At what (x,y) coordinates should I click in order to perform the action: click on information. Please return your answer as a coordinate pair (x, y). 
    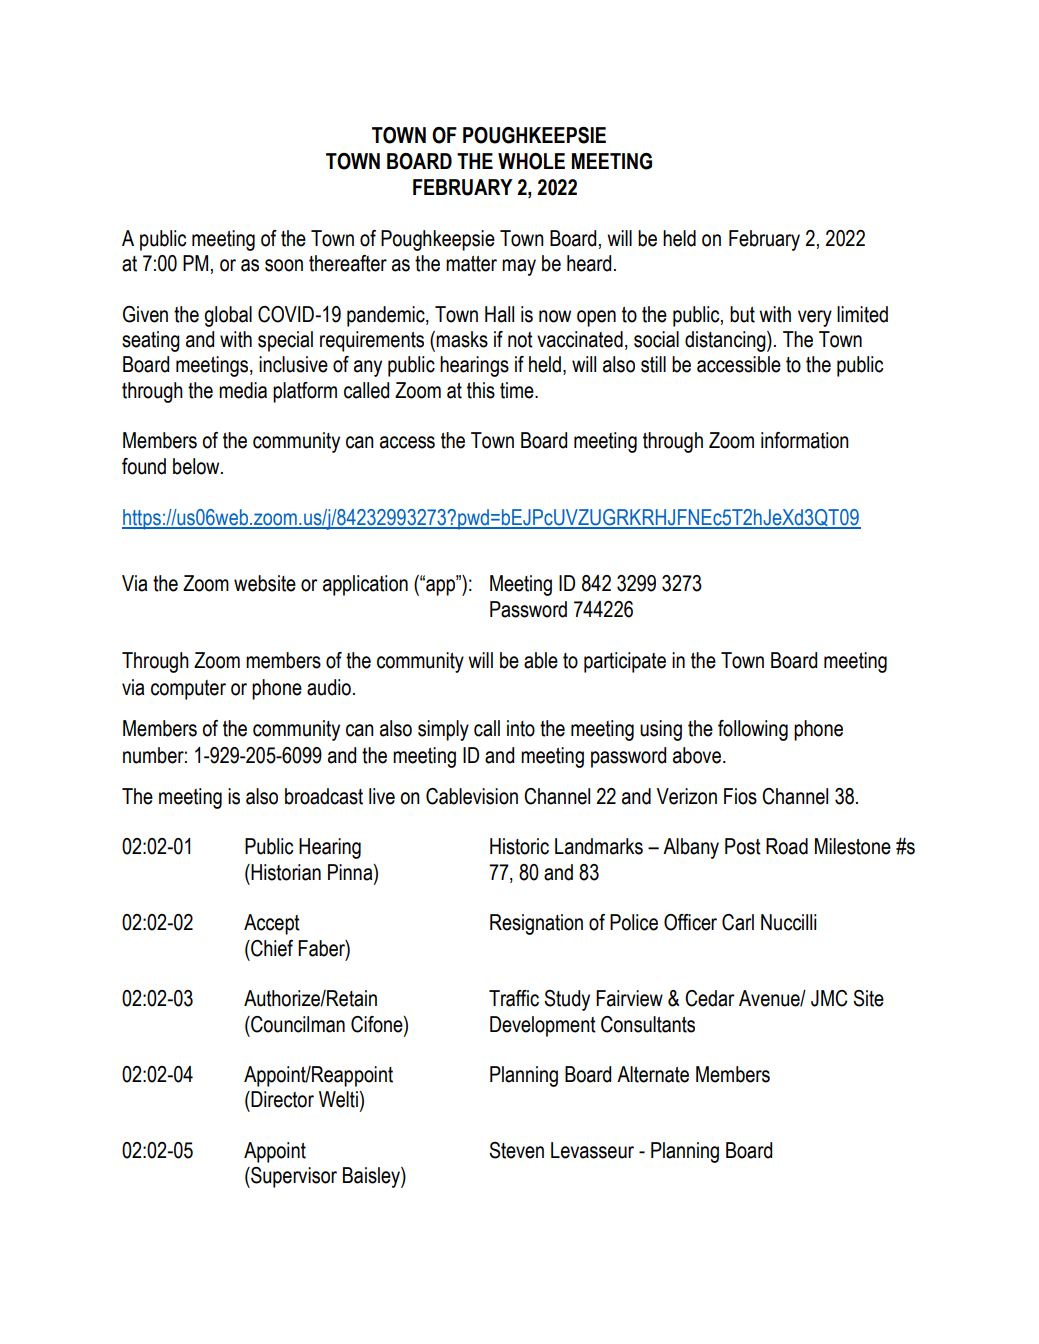
    Looking at the image, I should click on (805, 440).
